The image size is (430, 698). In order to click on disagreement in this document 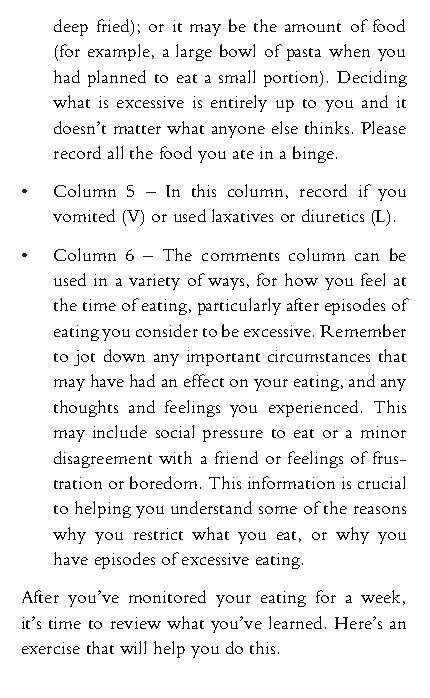, I will do `click(103, 459)`.
